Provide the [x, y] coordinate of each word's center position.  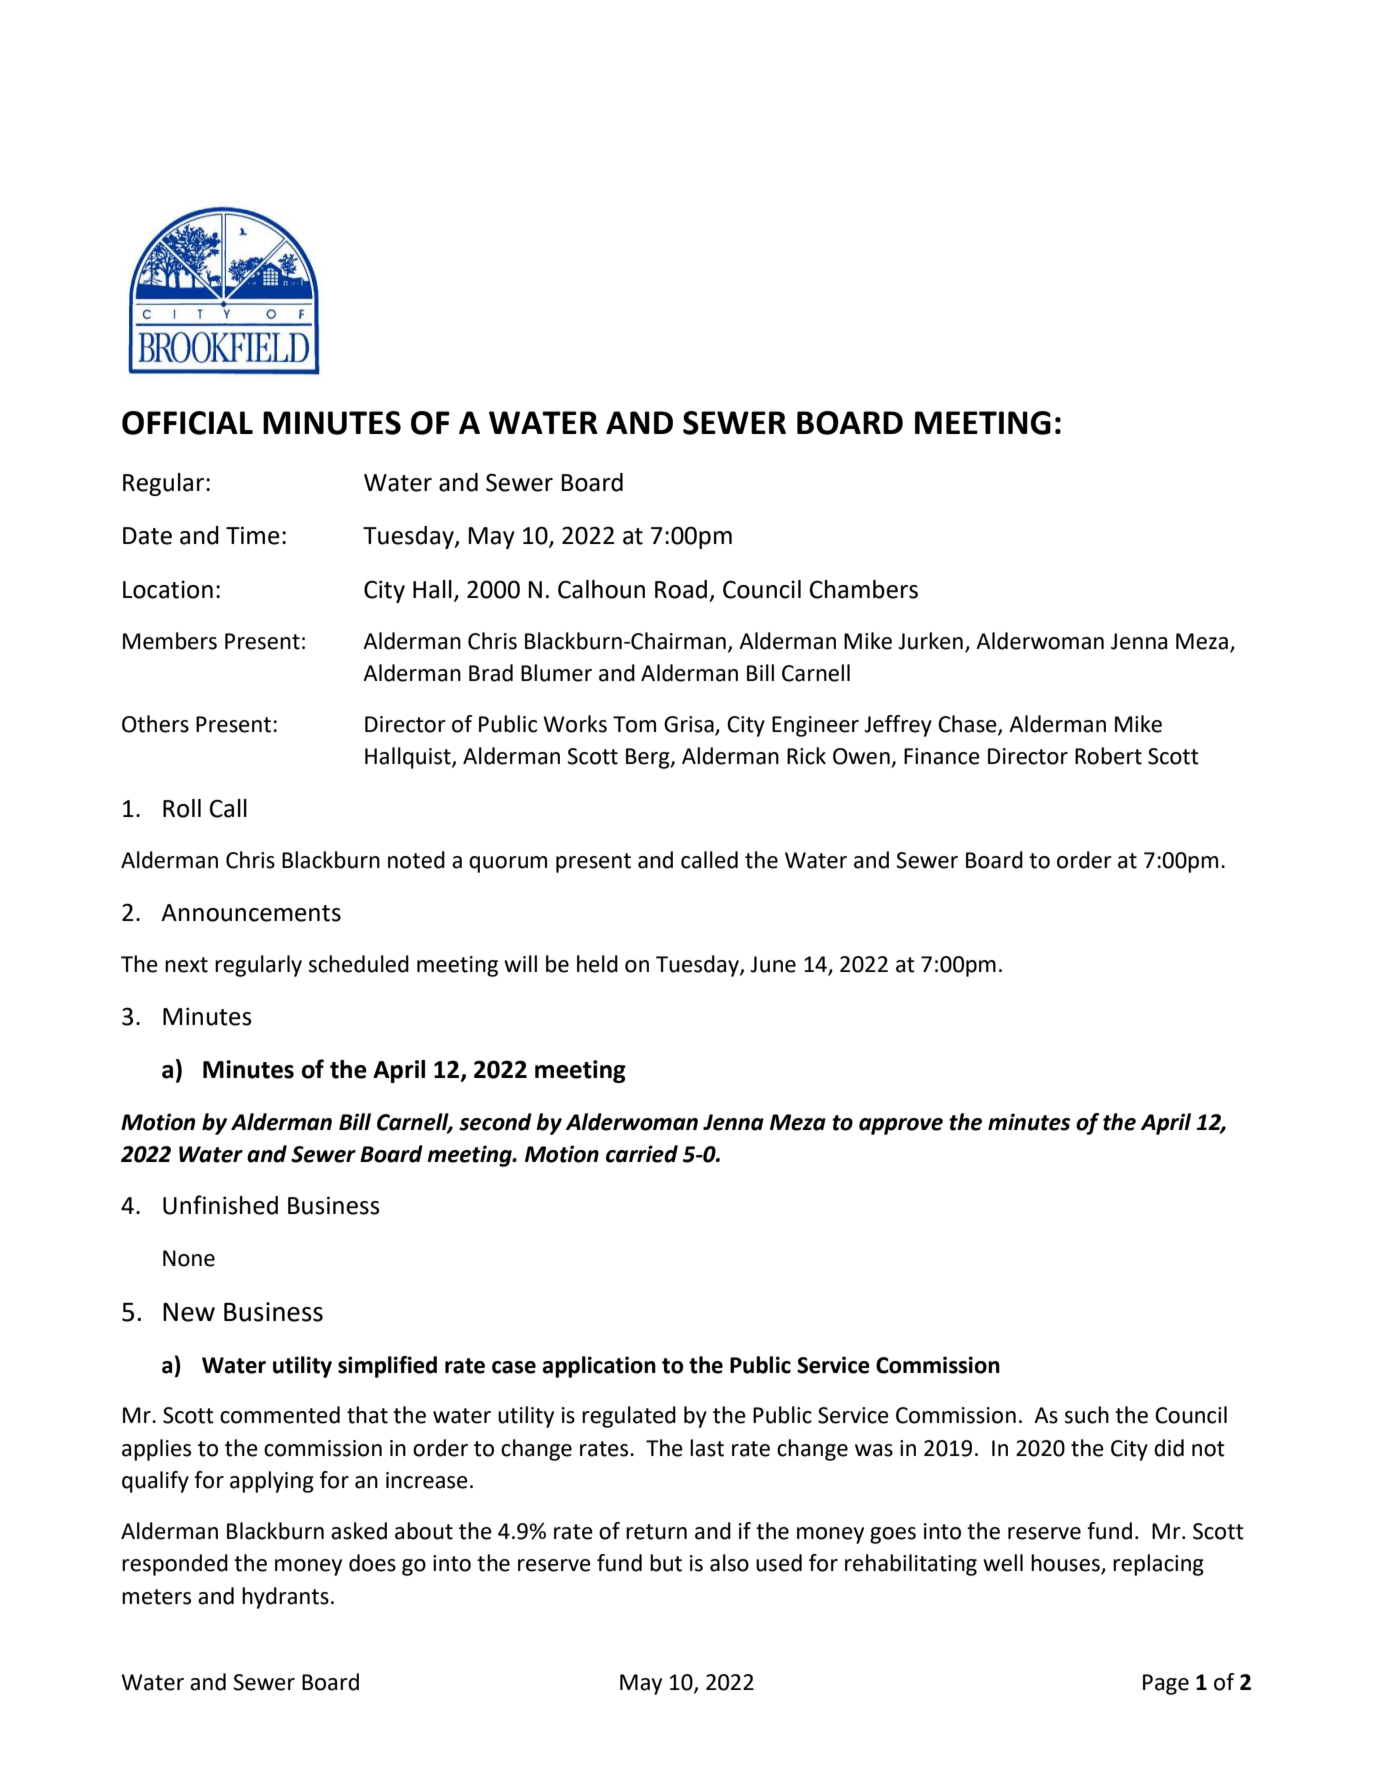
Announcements [251, 913]
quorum [508, 864]
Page [1166, 1684]
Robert [1108, 756]
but [666, 1563]
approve [901, 1126]
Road [681, 589]
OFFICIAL [187, 423]
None [189, 1258]
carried [642, 1154]
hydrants [285, 1598]
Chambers [864, 589]
